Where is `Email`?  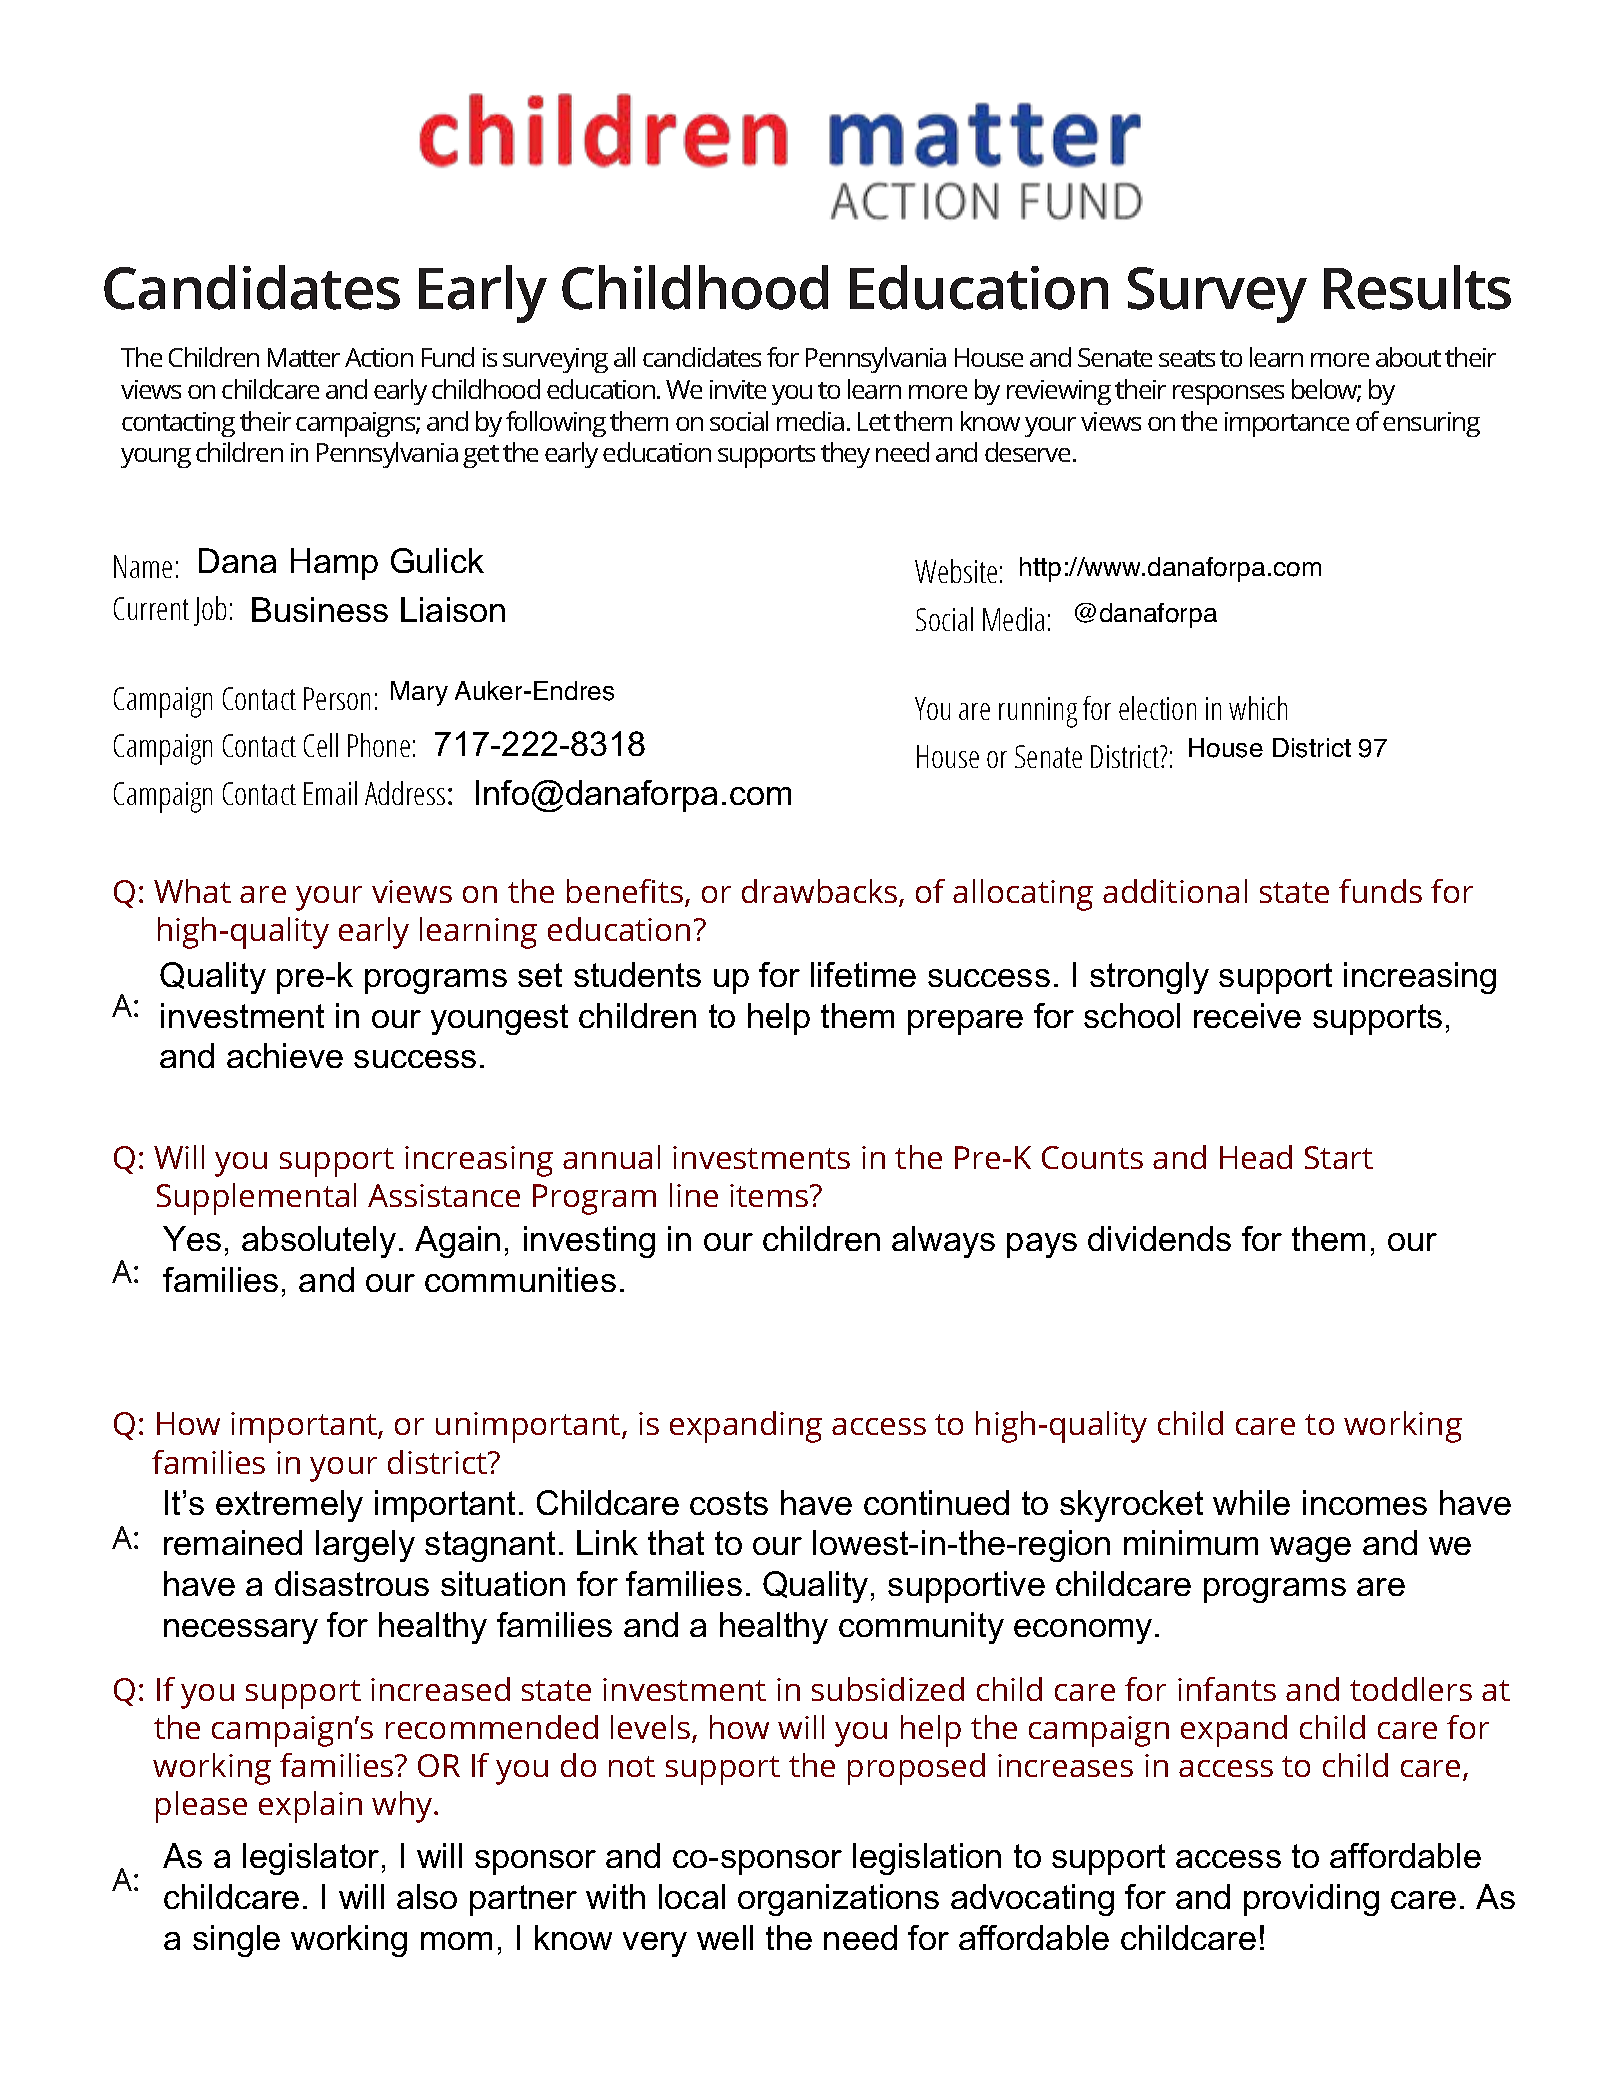
Email is located at coordinates (330, 793).
